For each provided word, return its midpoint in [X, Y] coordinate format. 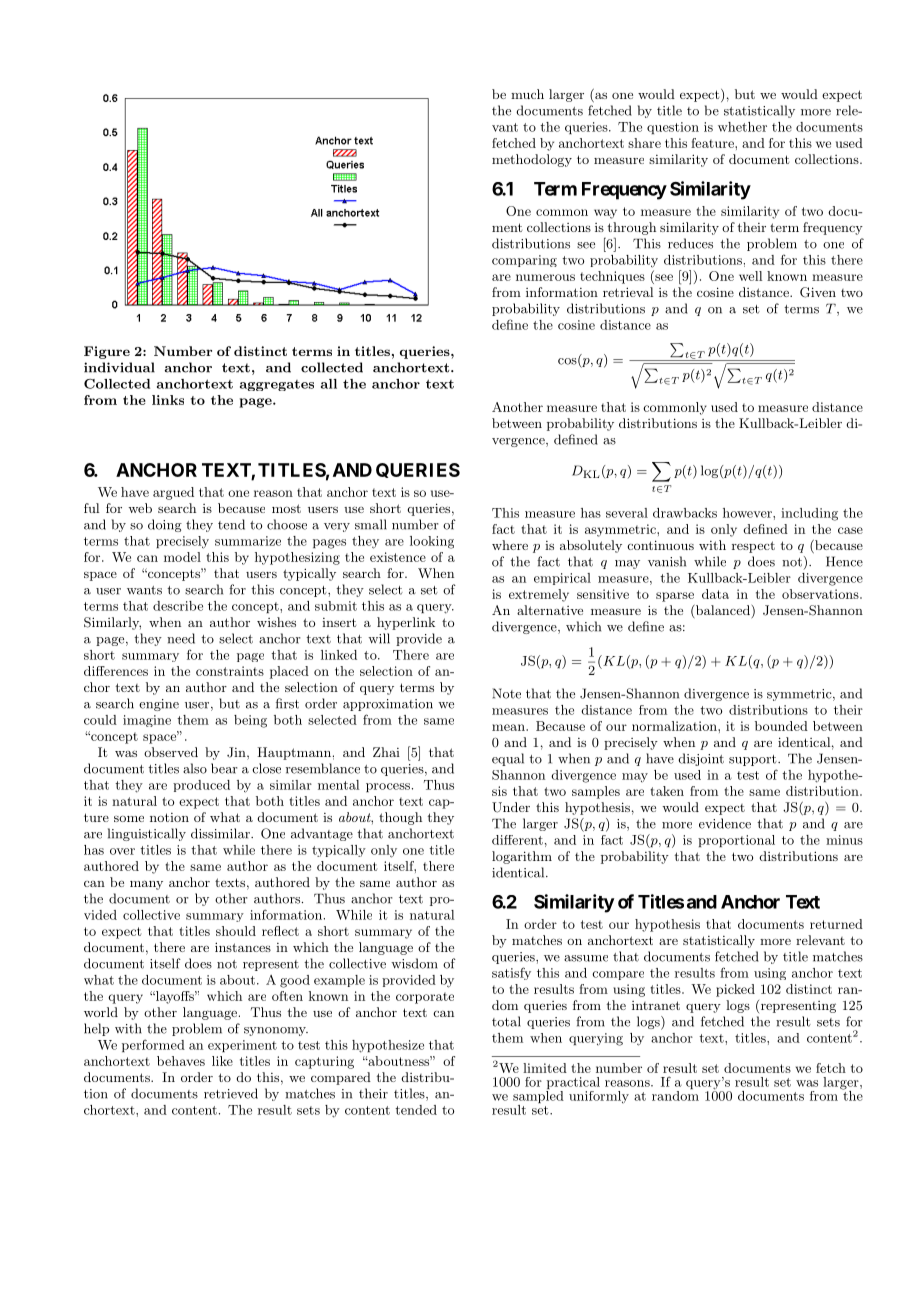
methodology [532, 160]
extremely [539, 595]
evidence [725, 823]
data [715, 594]
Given [818, 292]
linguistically [147, 834]
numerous [545, 277]
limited [545, 1068]
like [222, 1061]
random [675, 1094]
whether [742, 127]
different [517, 840]
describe [178, 606]
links [168, 400]
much [527, 94]
